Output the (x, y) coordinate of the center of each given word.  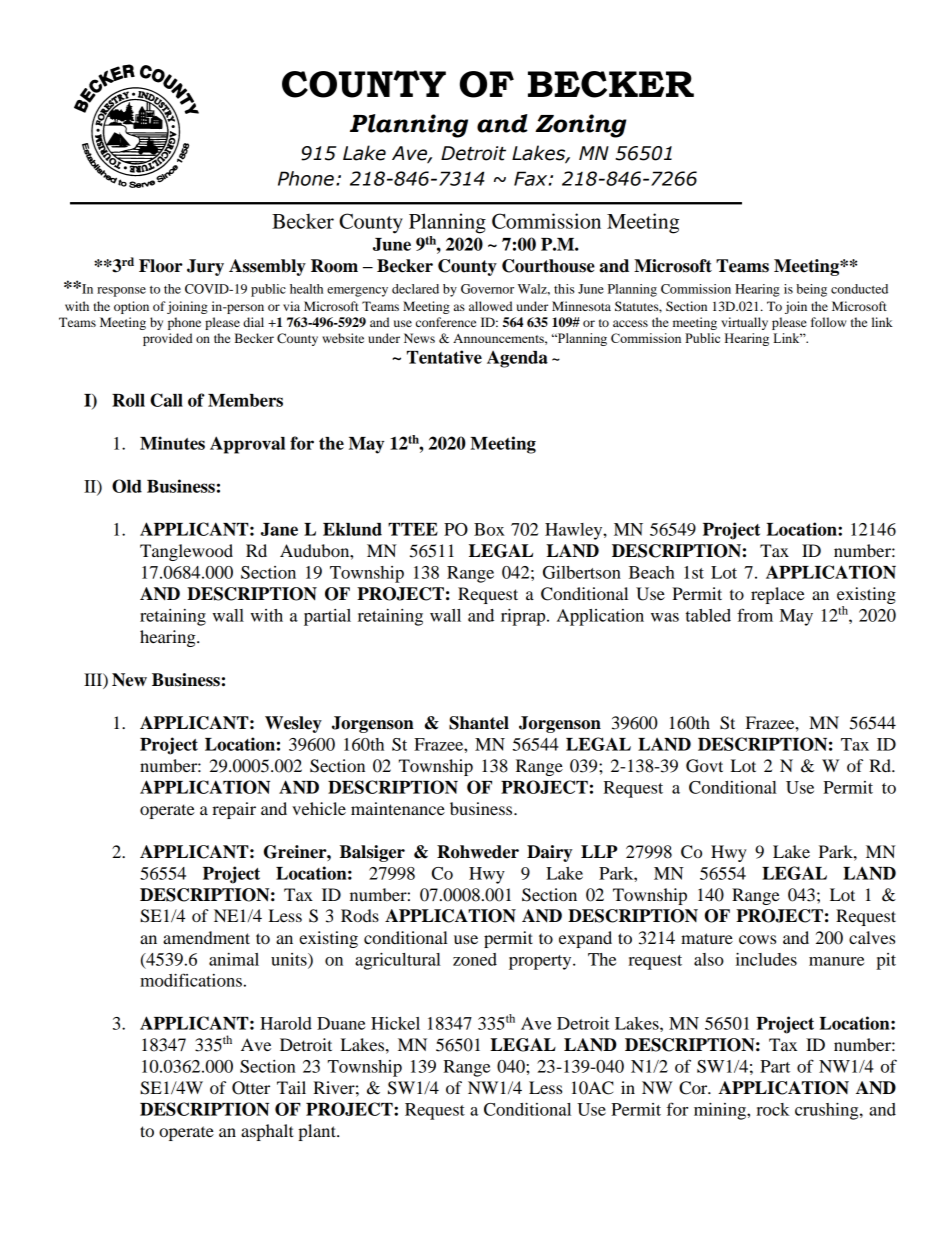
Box (489, 529)
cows (757, 939)
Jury (205, 267)
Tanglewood (186, 552)
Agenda (517, 359)
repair (234, 810)
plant (318, 1132)
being (811, 290)
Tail (291, 1087)
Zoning (580, 126)
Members (245, 400)
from (755, 615)
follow (828, 322)
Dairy (549, 853)
